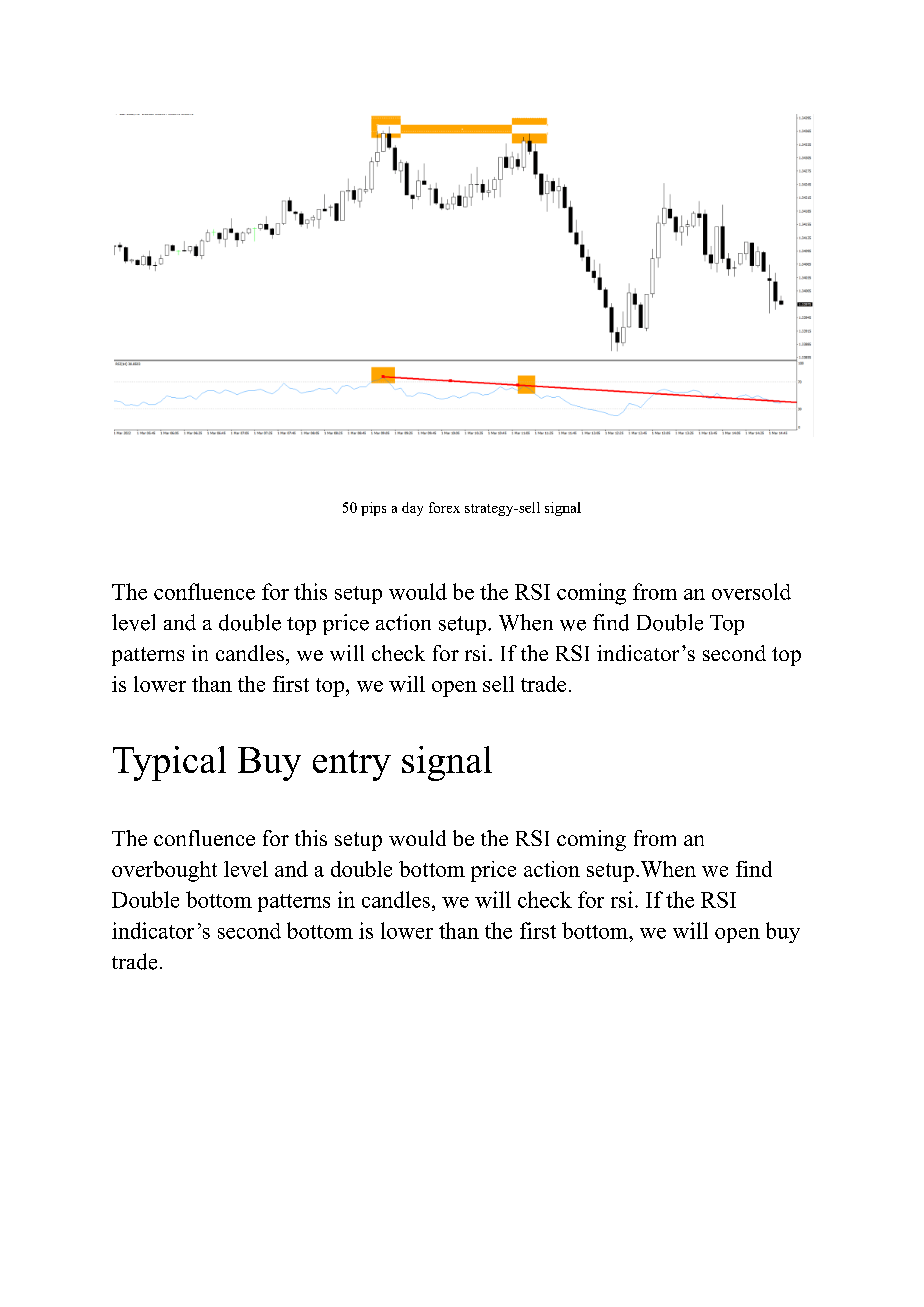 Image resolution: width=924 pixels, height=1307 pixels. Describe the element at coordinates (751, 591) in the screenshot. I see `oversold` at that location.
